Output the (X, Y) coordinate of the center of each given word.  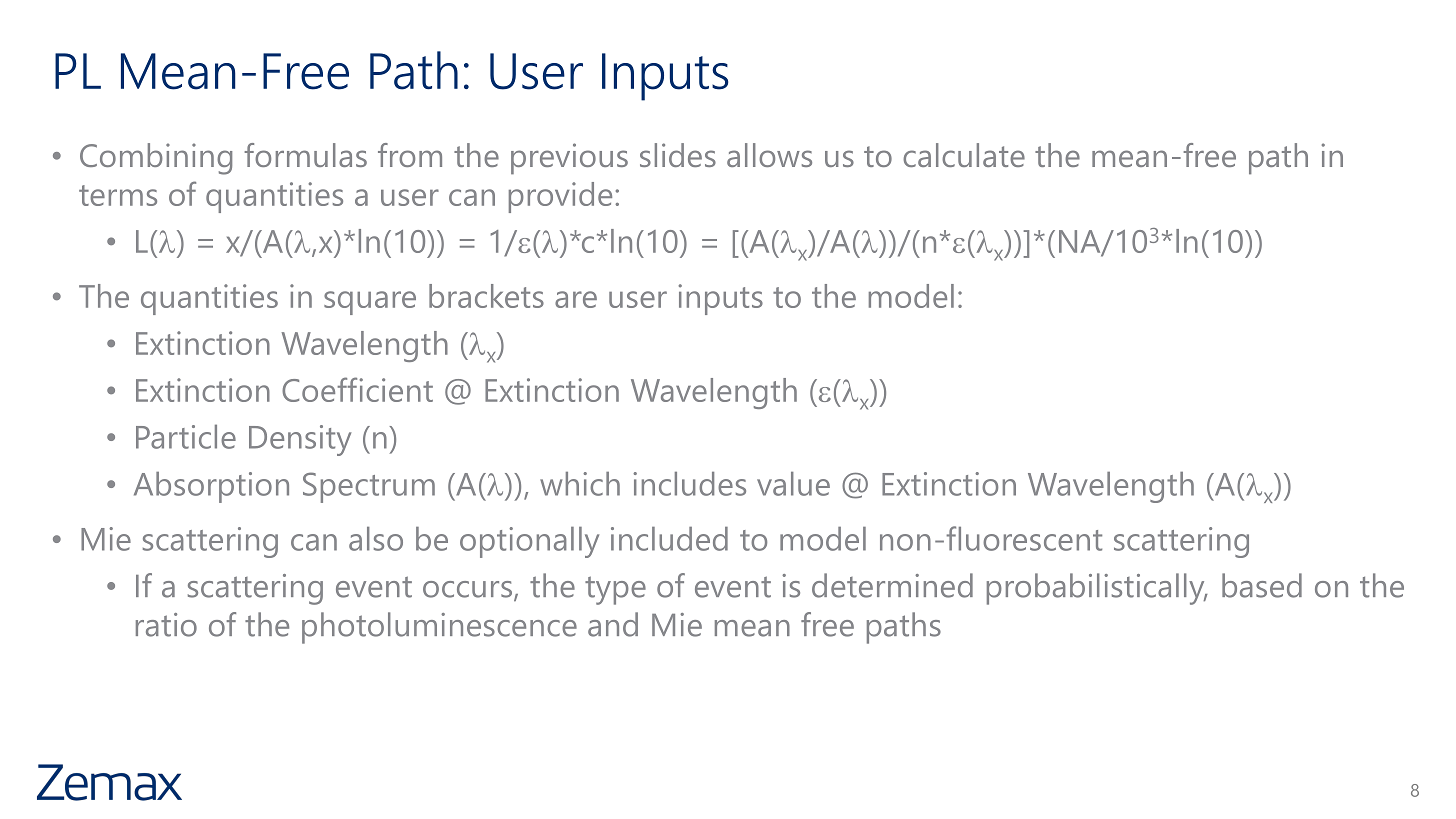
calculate (964, 155)
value (793, 484)
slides (678, 155)
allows (769, 155)
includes (689, 484)
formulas (305, 155)
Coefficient (357, 389)
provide (560, 197)
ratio (166, 625)
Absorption (211, 487)
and (613, 624)
